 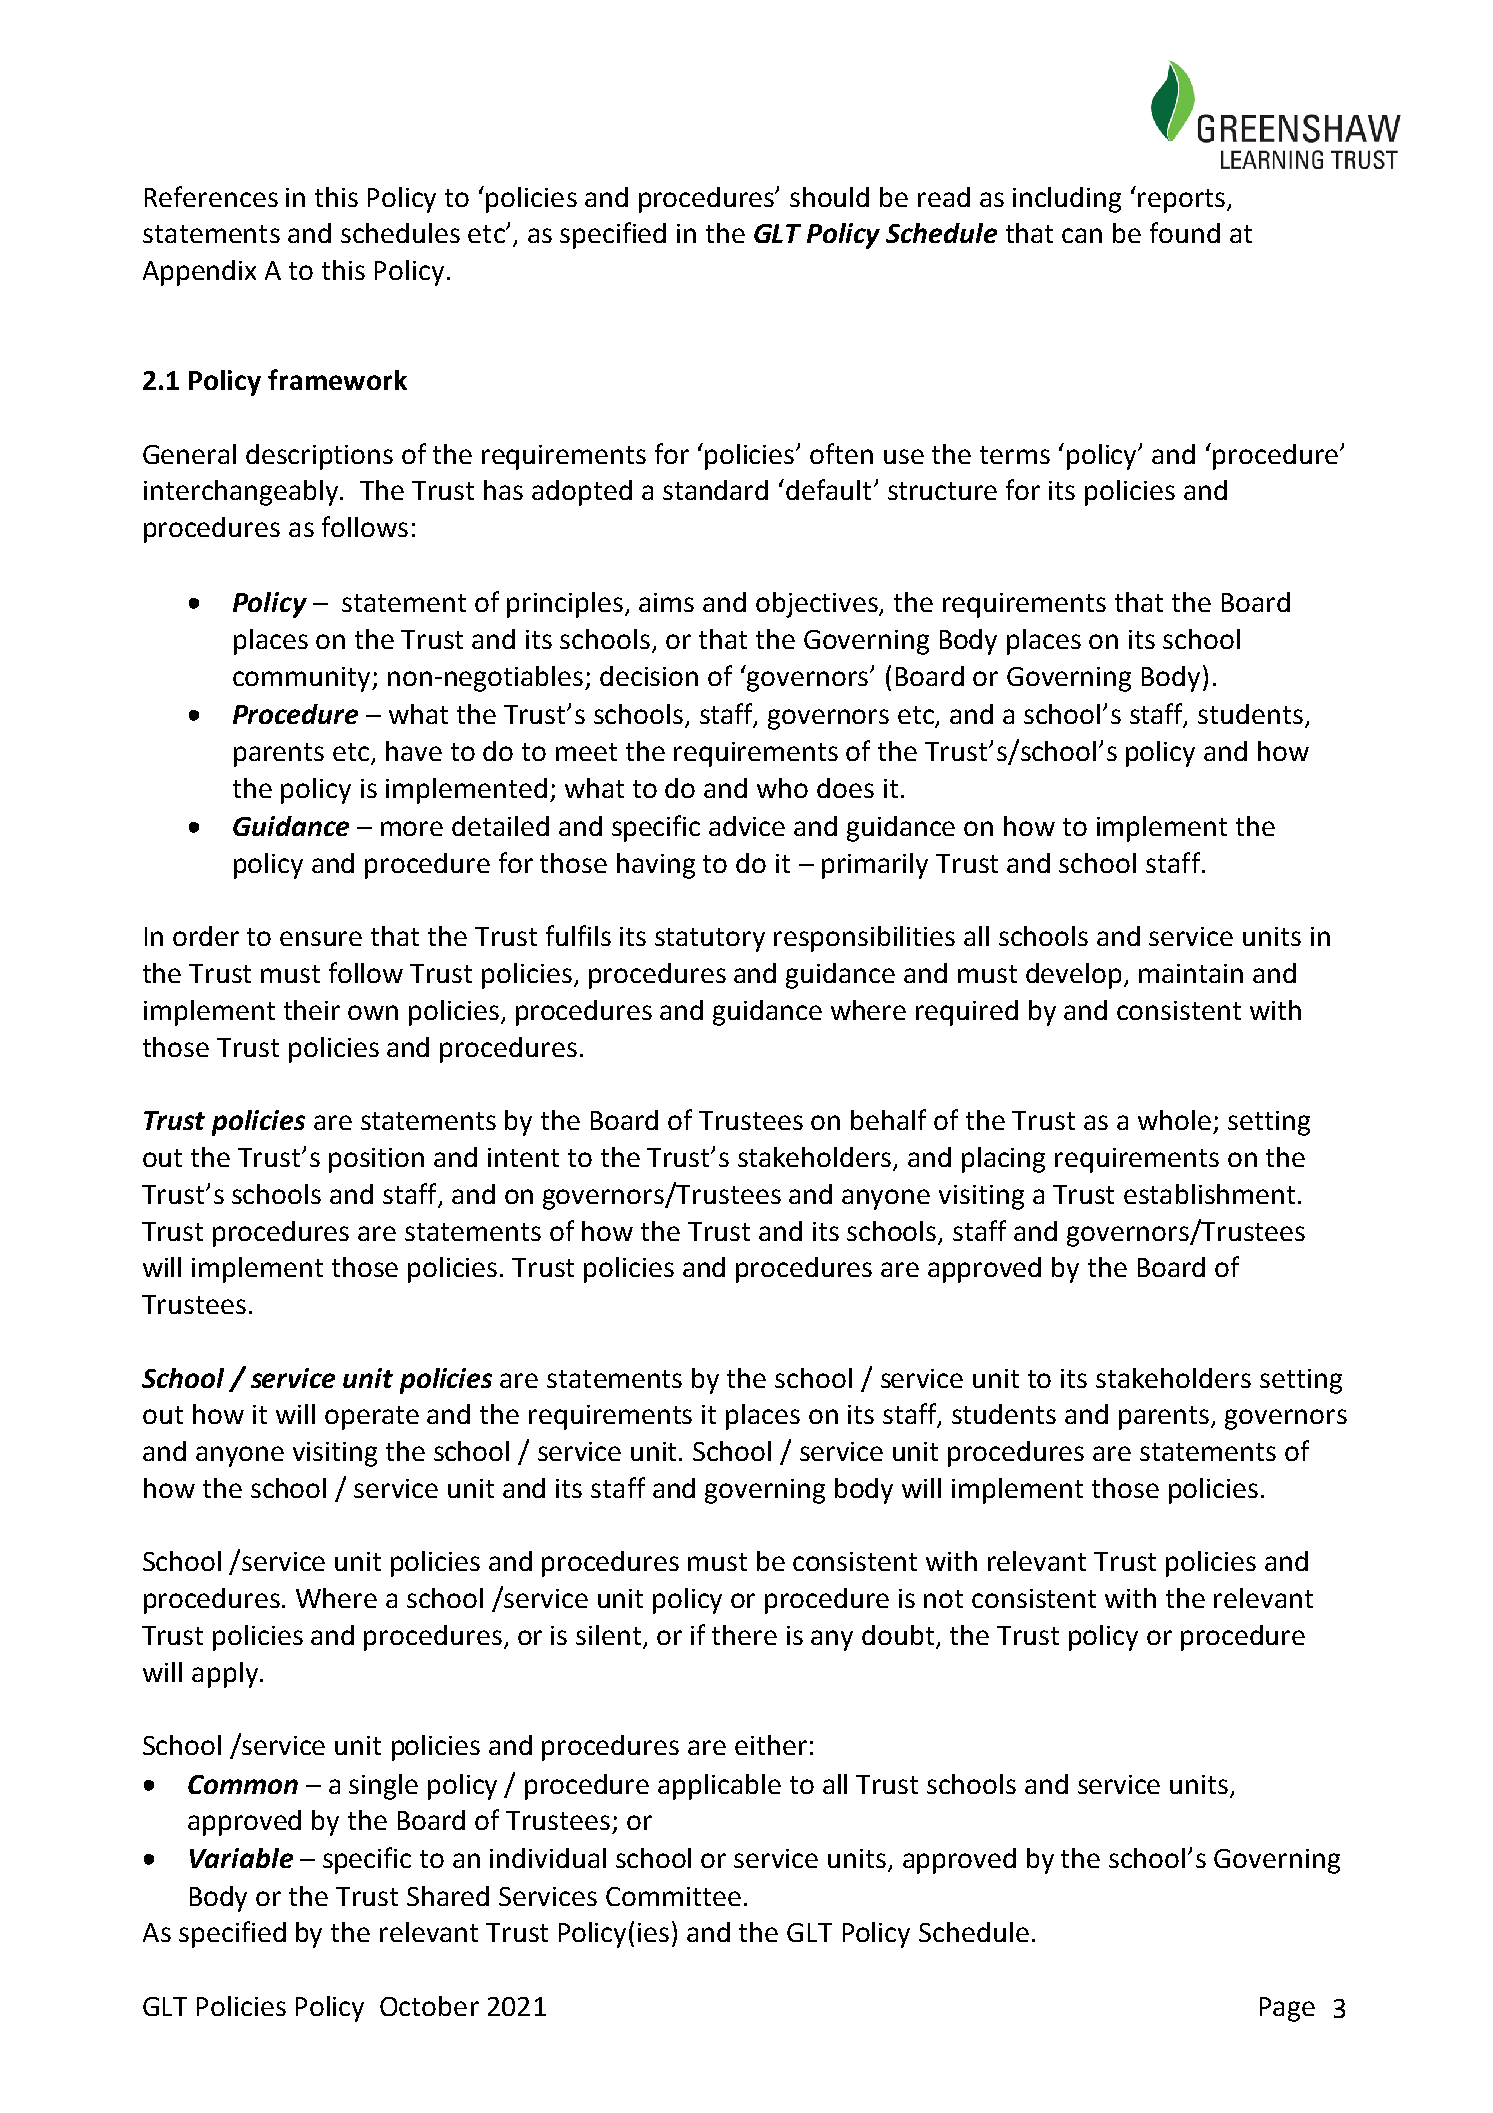 I want to click on Page, so click(x=1287, y=2009).
